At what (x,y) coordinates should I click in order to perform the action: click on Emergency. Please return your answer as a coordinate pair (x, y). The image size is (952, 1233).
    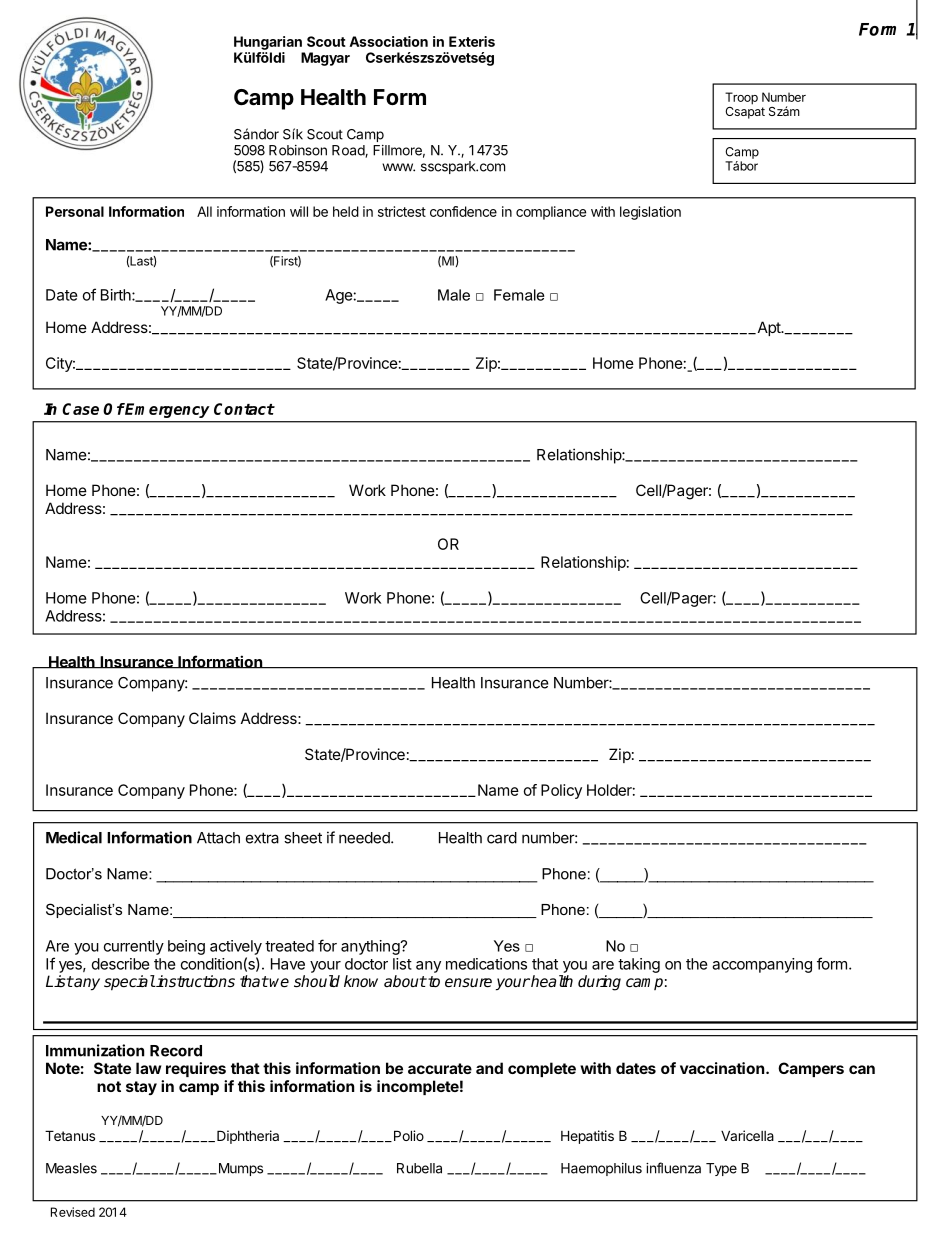
    Looking at the image, I should click on (167, 410).
